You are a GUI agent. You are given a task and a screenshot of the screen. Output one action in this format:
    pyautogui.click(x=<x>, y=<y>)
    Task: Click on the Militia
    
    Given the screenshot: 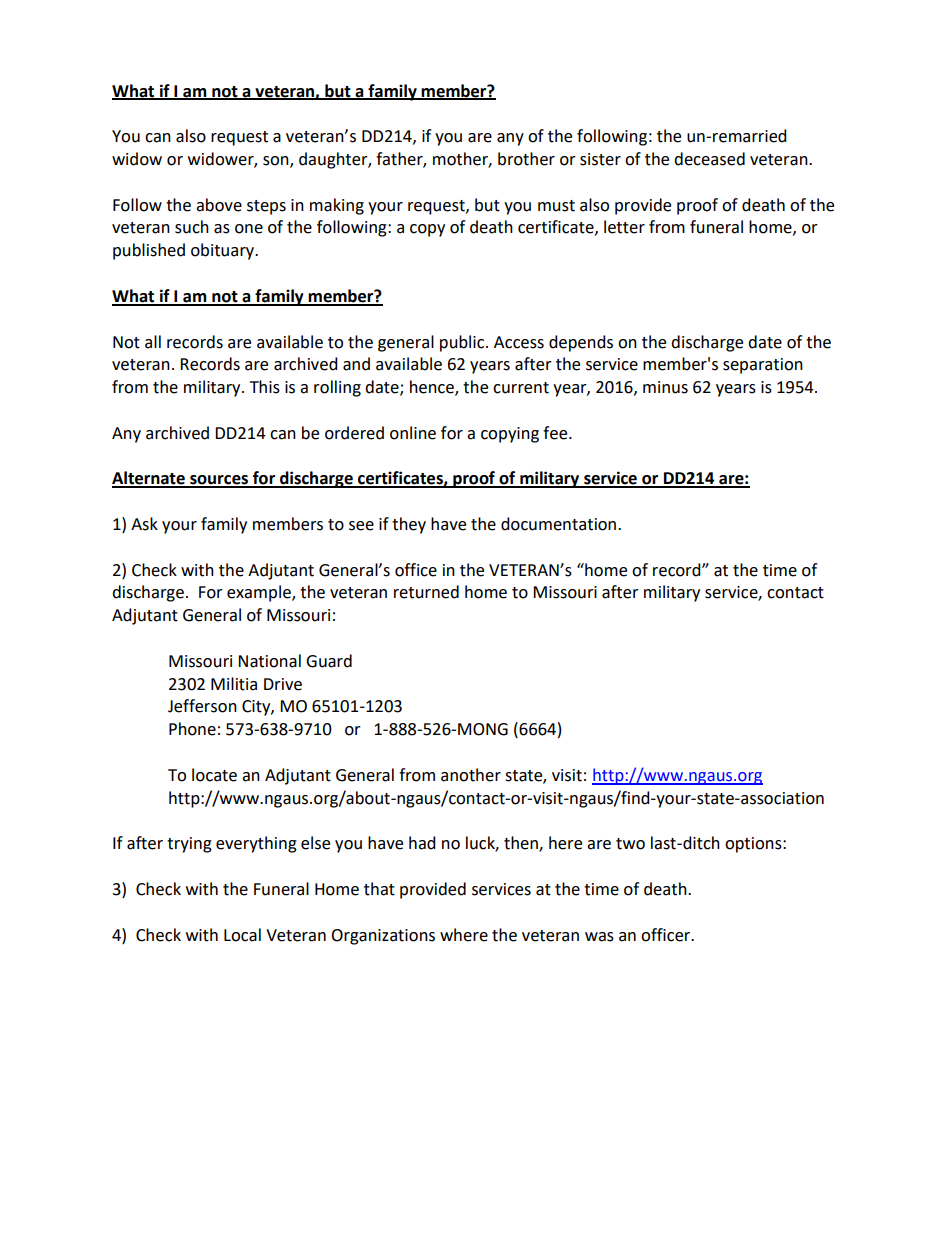 What is the action you would take?
    pyautogui.click(x=234, y=684)
